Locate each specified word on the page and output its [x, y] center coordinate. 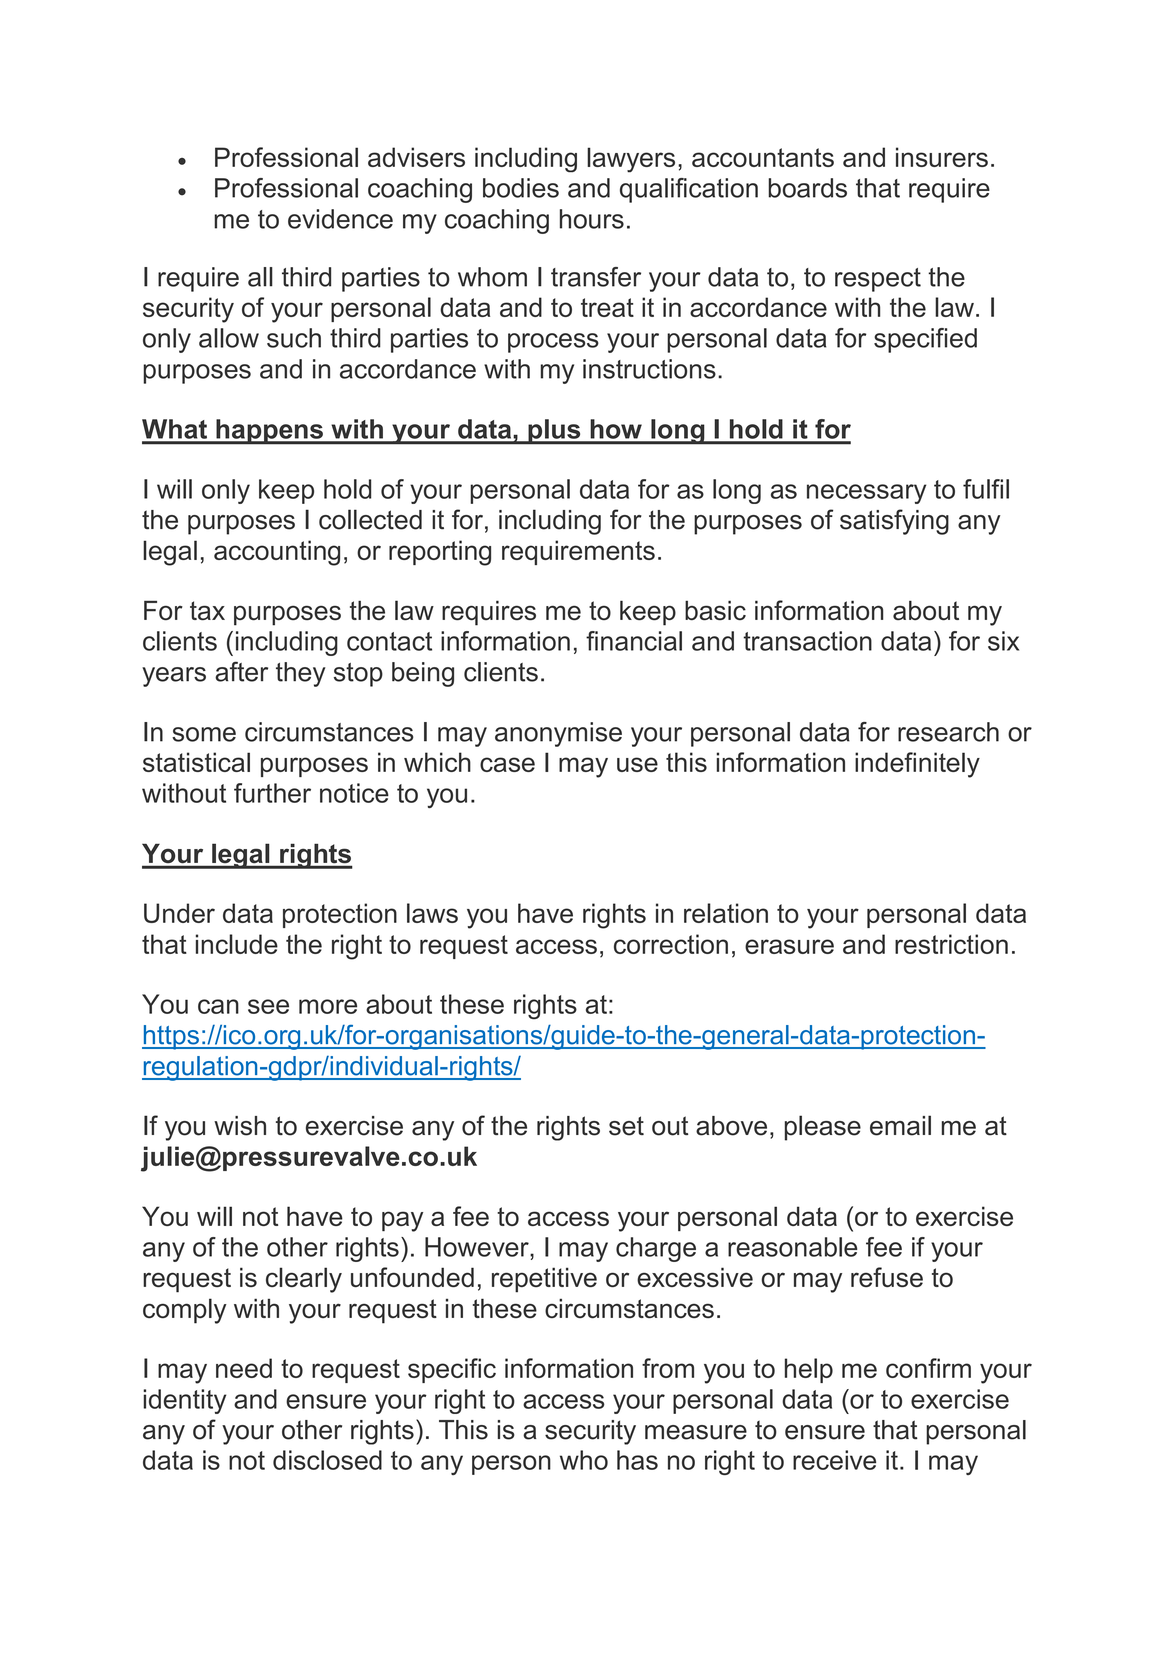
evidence [340, 219]
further [272, 793]
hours [592, 219]
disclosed [327, 1460]
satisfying [894, 522]
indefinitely [917, 765]
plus [554, 432]
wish [240, 1126]
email [900, 1125]
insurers [942, 157]
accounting [277, 553]
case [507, 764]
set [626, 1126]
